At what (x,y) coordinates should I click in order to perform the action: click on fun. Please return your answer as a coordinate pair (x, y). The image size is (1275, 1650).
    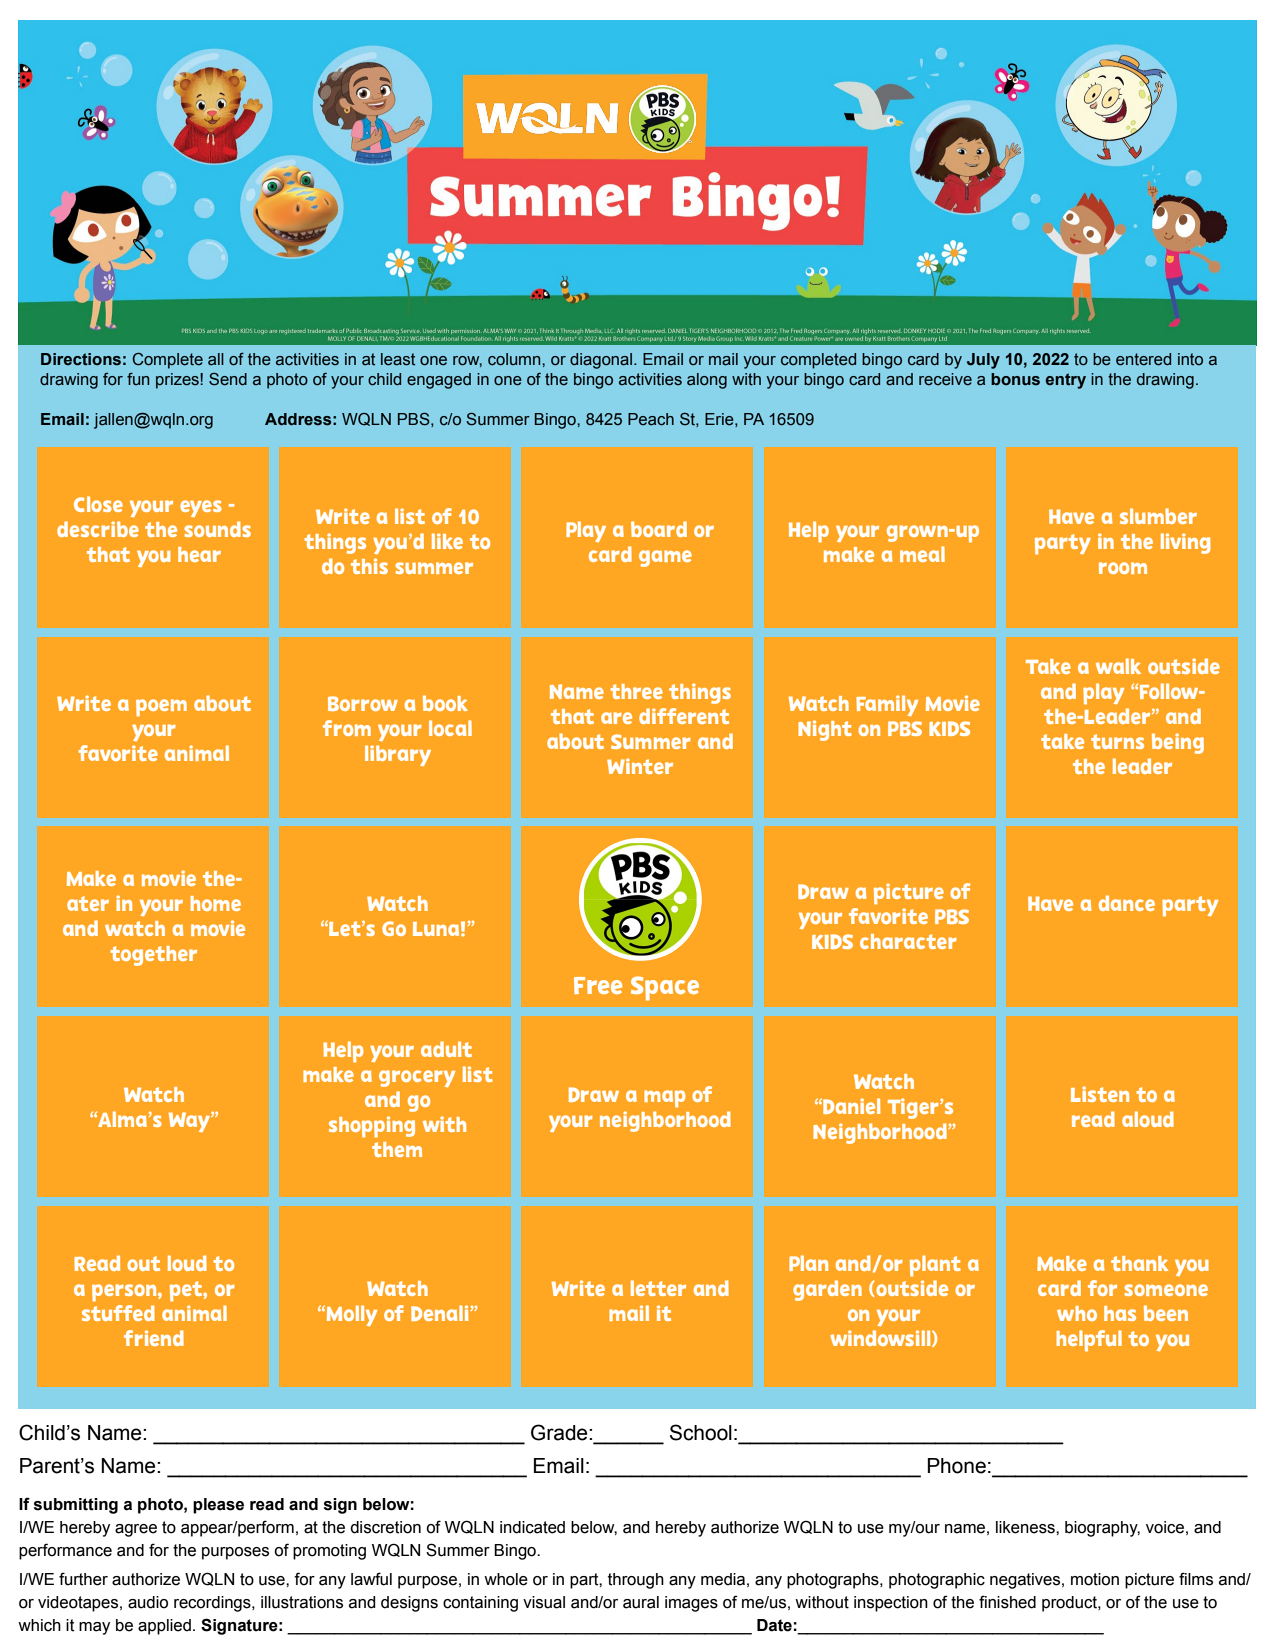
    Looking at the image, I should click on (138, 379).
